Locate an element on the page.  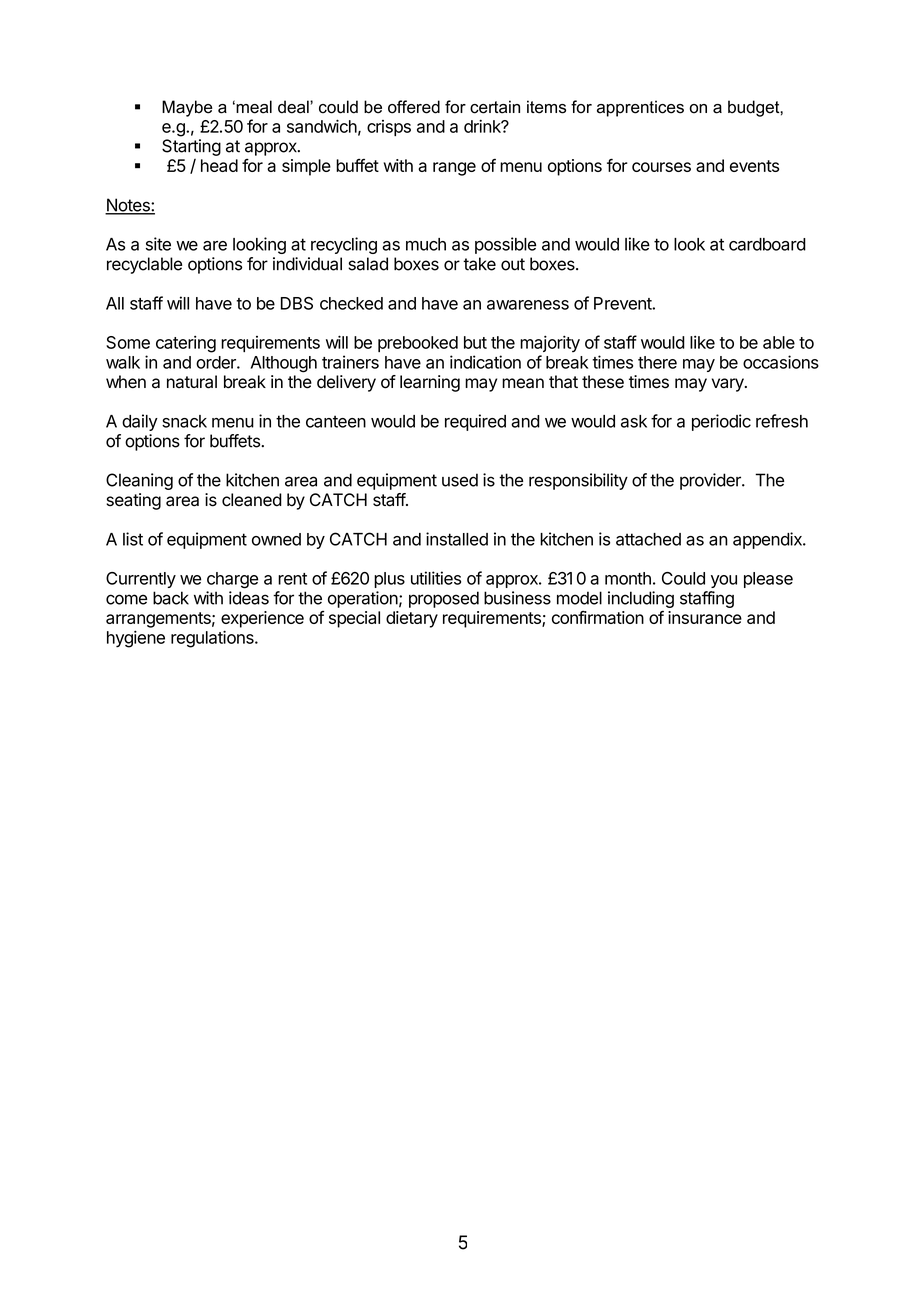
regulations is located at coordinates (213, 639).
